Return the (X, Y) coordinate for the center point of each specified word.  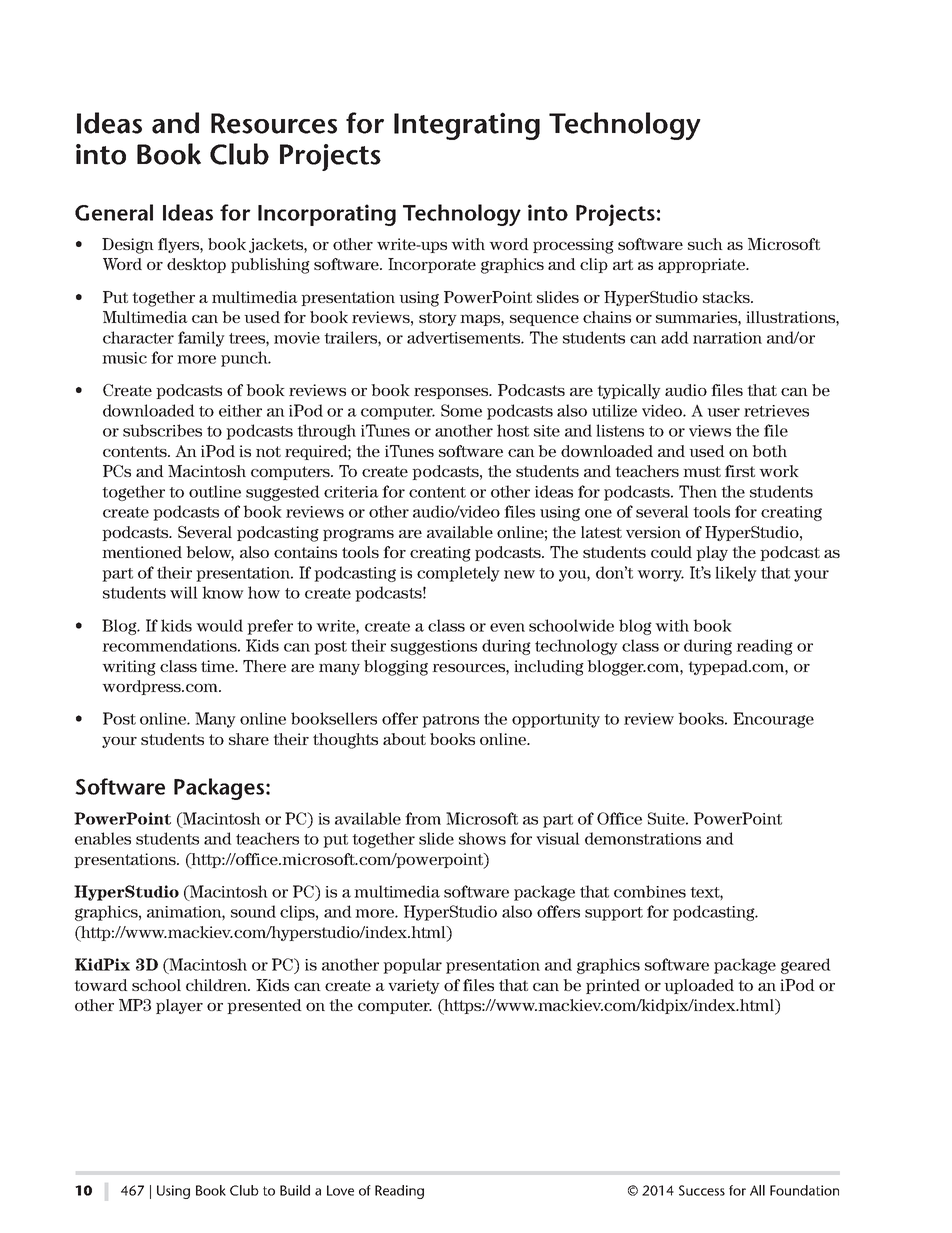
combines (650, 891)
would (219, 625)
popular (412, 966)
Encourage (773, 720)
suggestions (434, 647)
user (723, 412)
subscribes (162, 430)
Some (461, 410)
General (114, 212)
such (705, 244)
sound (253, 911)
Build (295, 1190)
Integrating (467, 126)
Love (340, 1190)
